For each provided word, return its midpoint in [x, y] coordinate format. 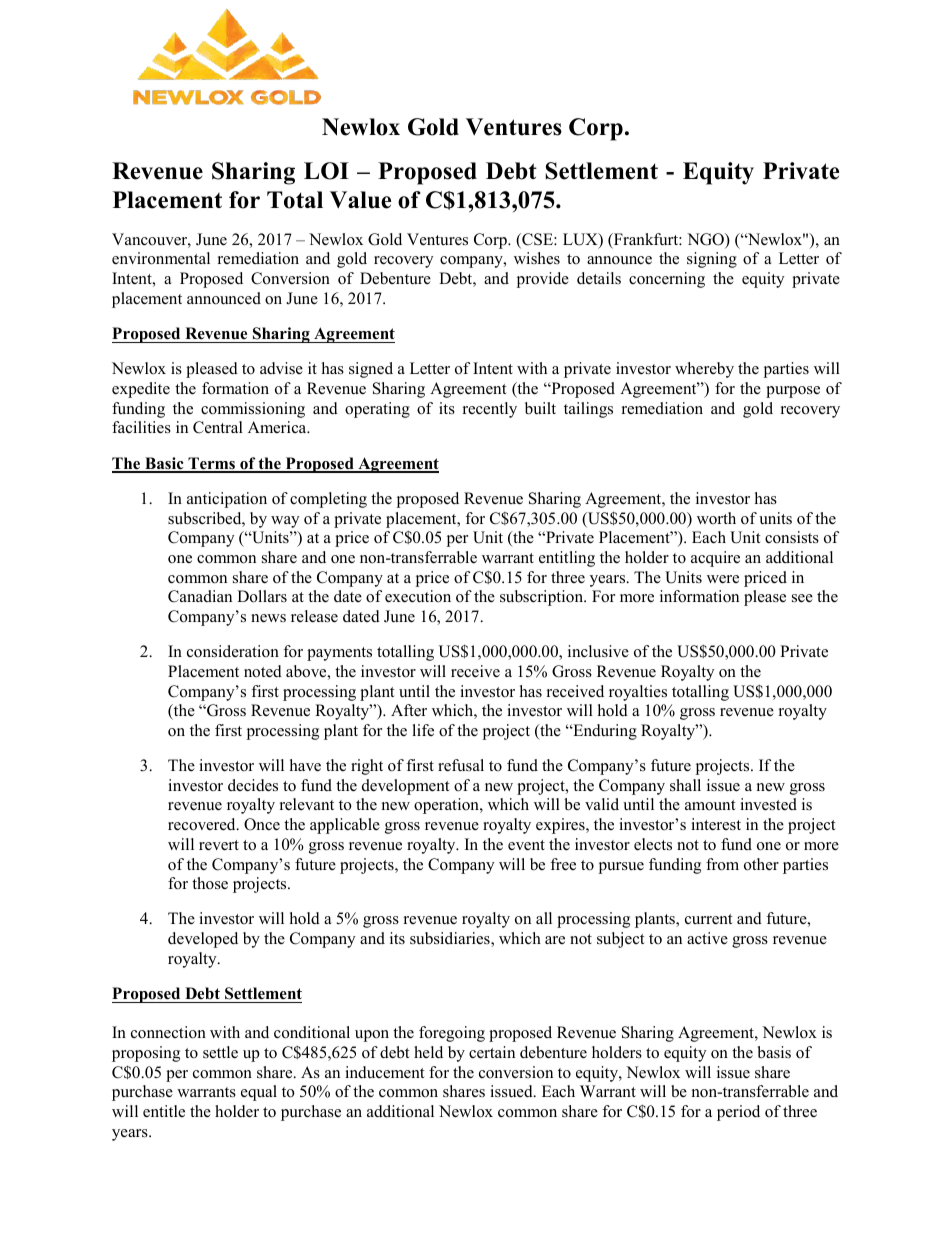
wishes [537, 258]
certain [492, 1052]
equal [259, 1093]
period [738, 1113]
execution [418, 596]
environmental [161, 258]
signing [712, 260]
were [723, 579]
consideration [233, 651]
